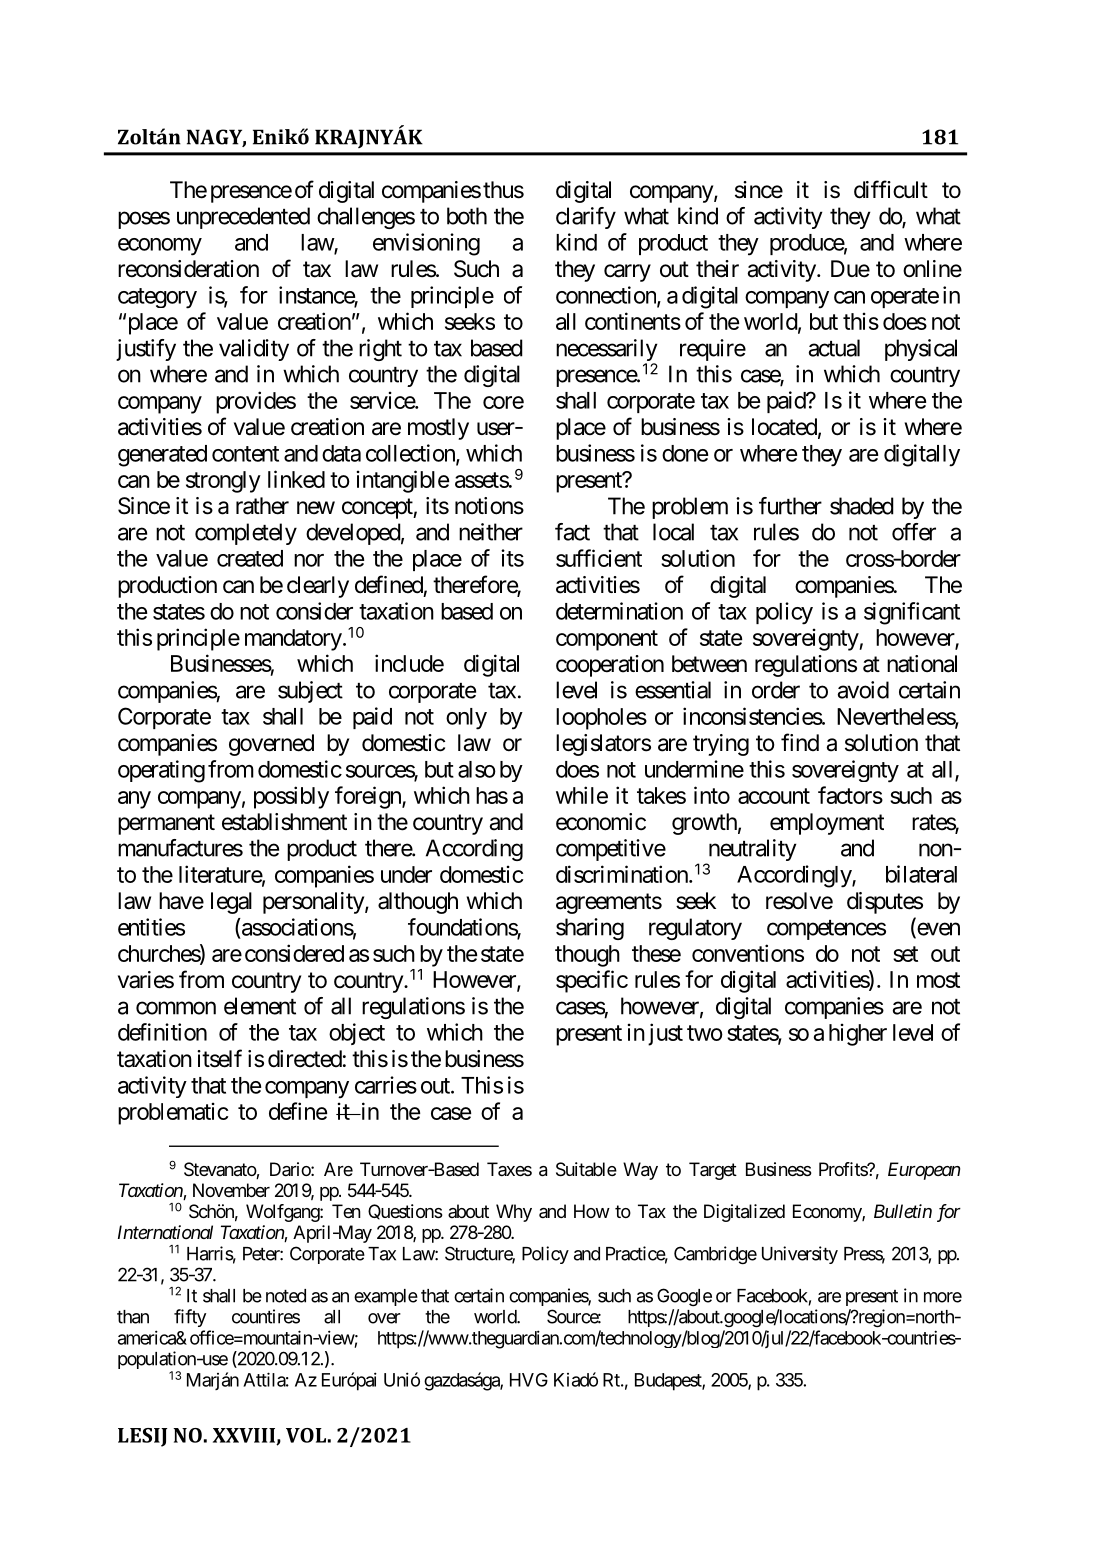 This screenshot has width=1103, height=1558. I want to click on clarify, so click(586, 218).
